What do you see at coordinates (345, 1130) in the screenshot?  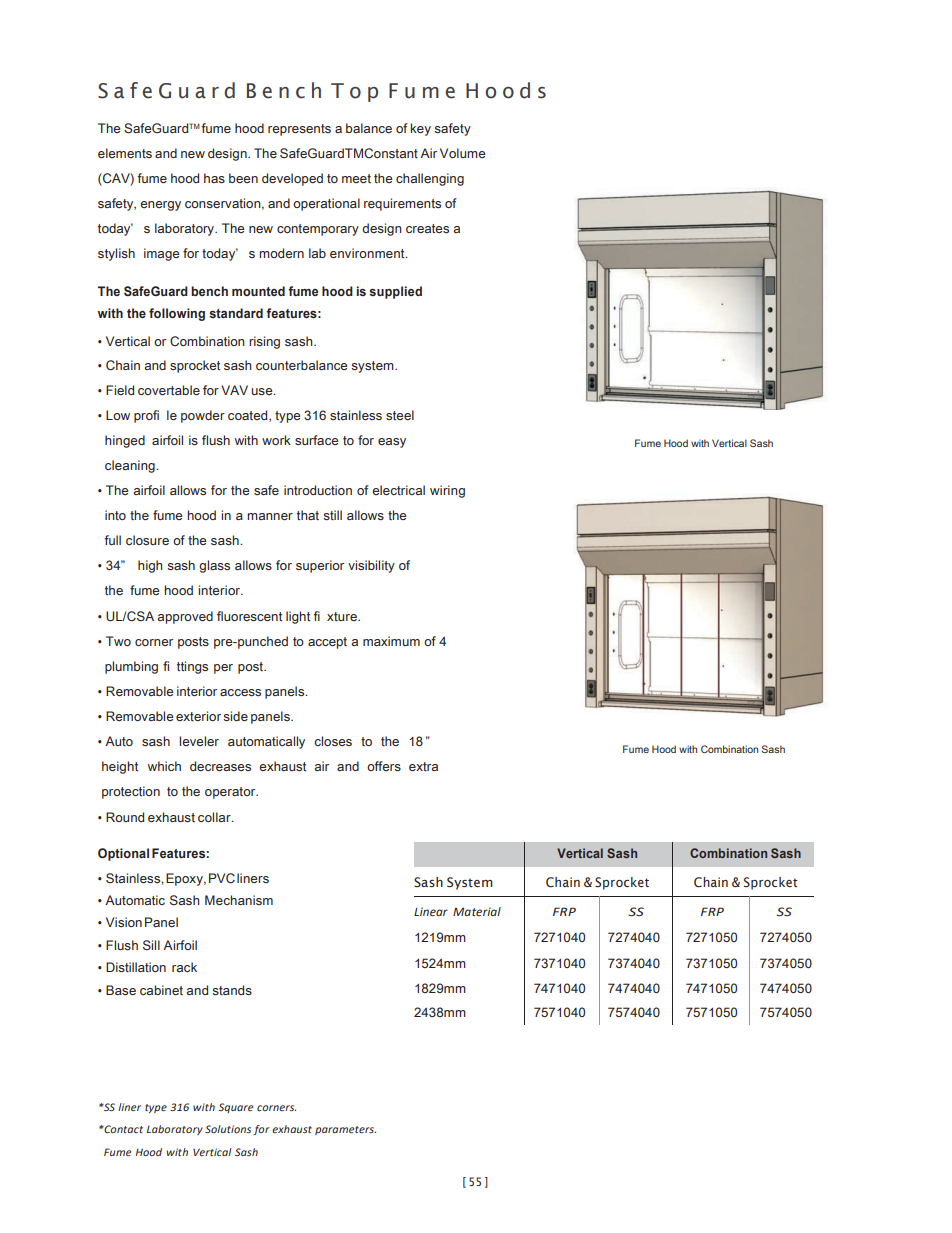 I see `parameters` at bounding box center [345, 1130].
